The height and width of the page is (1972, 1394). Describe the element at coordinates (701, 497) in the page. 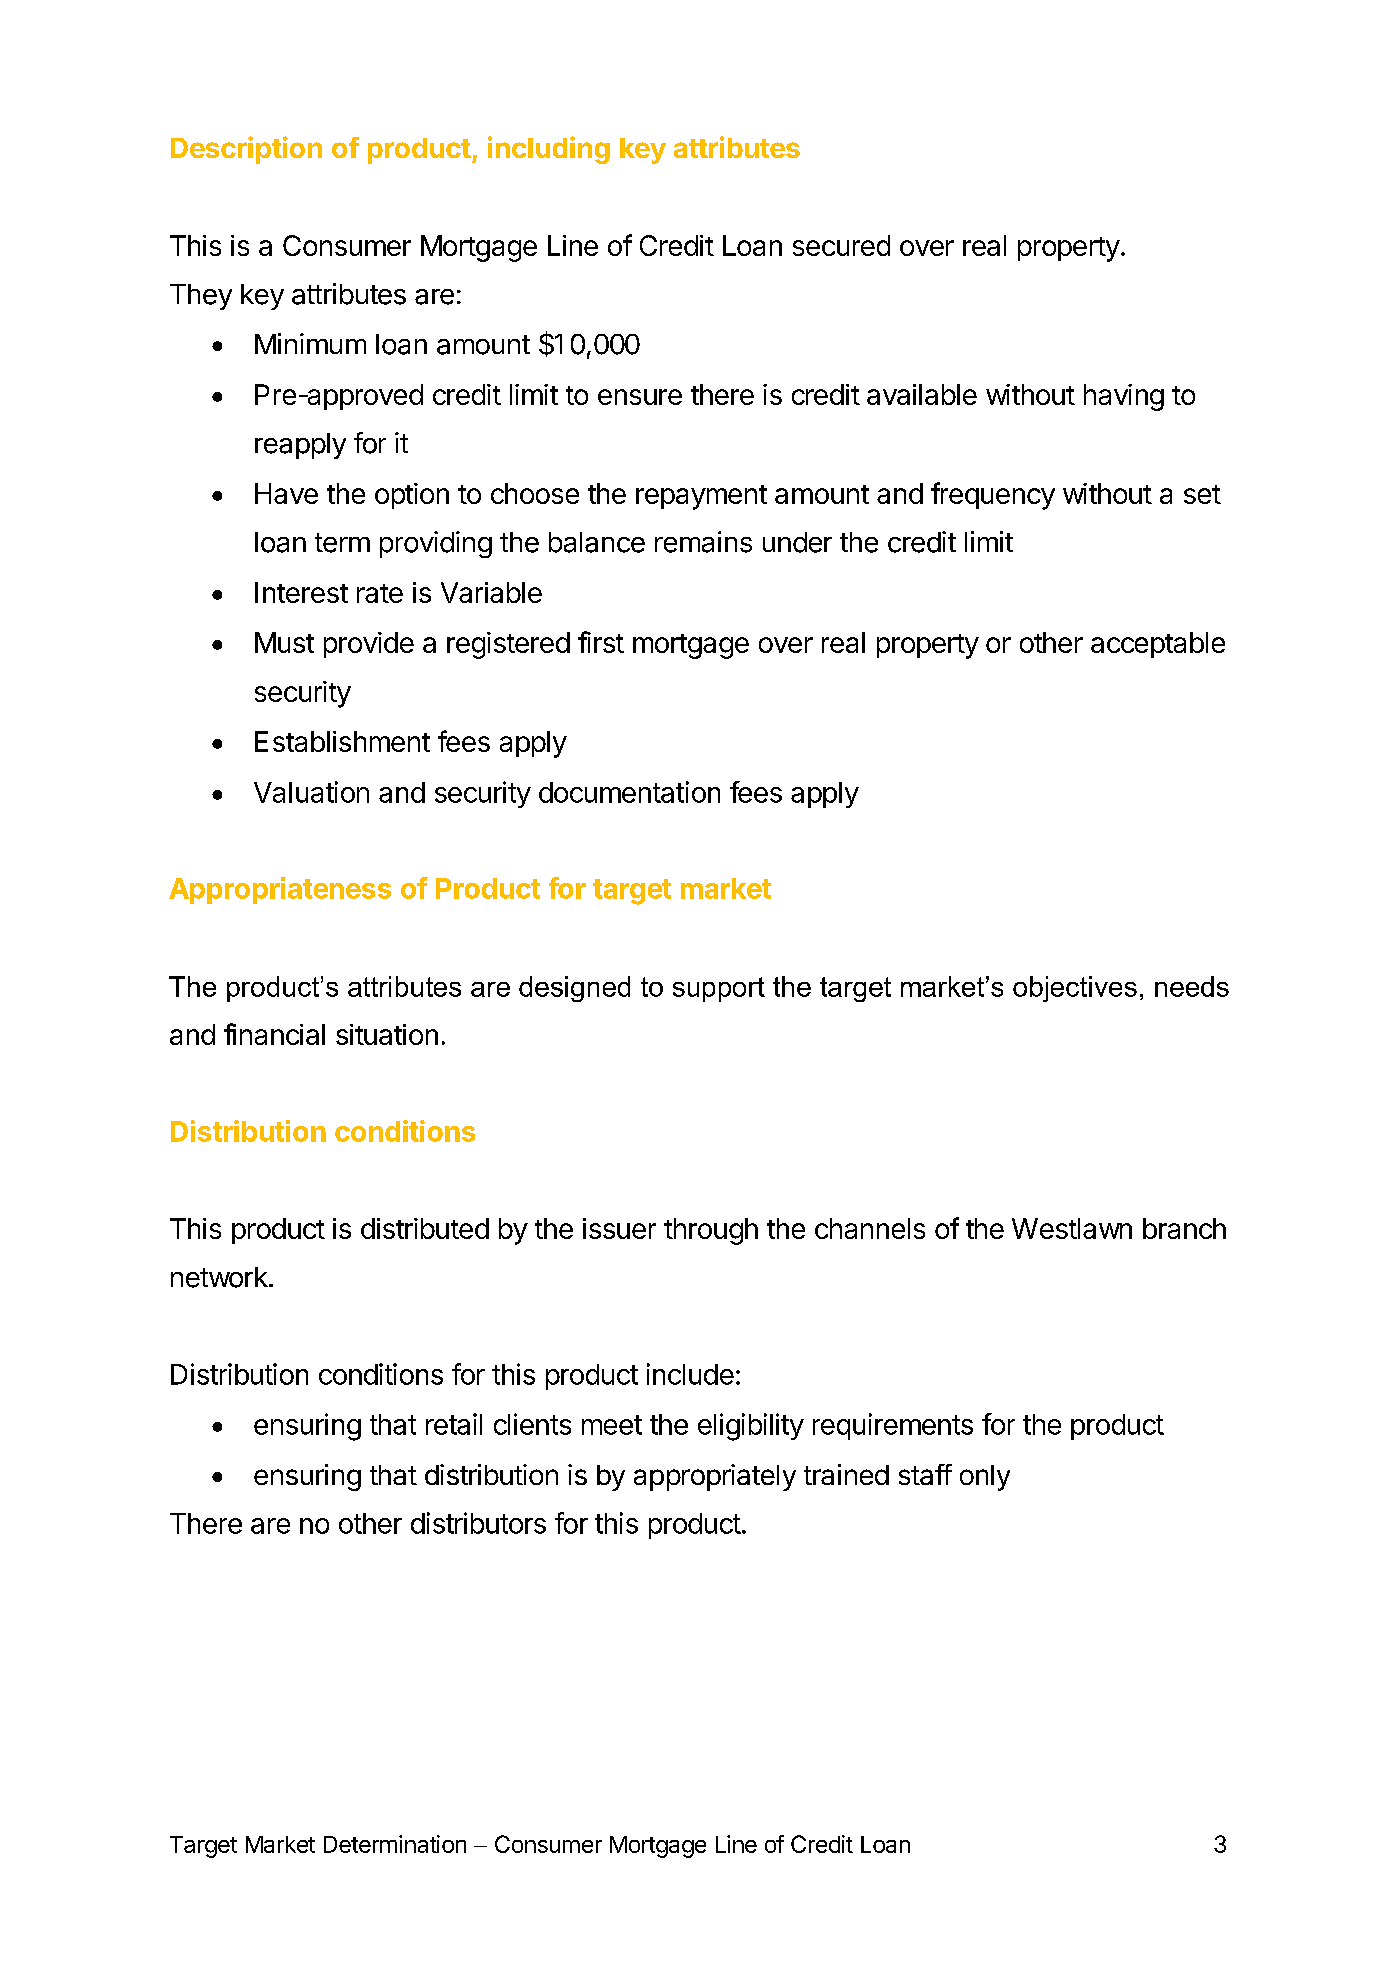

I see `repayment` at that location.
